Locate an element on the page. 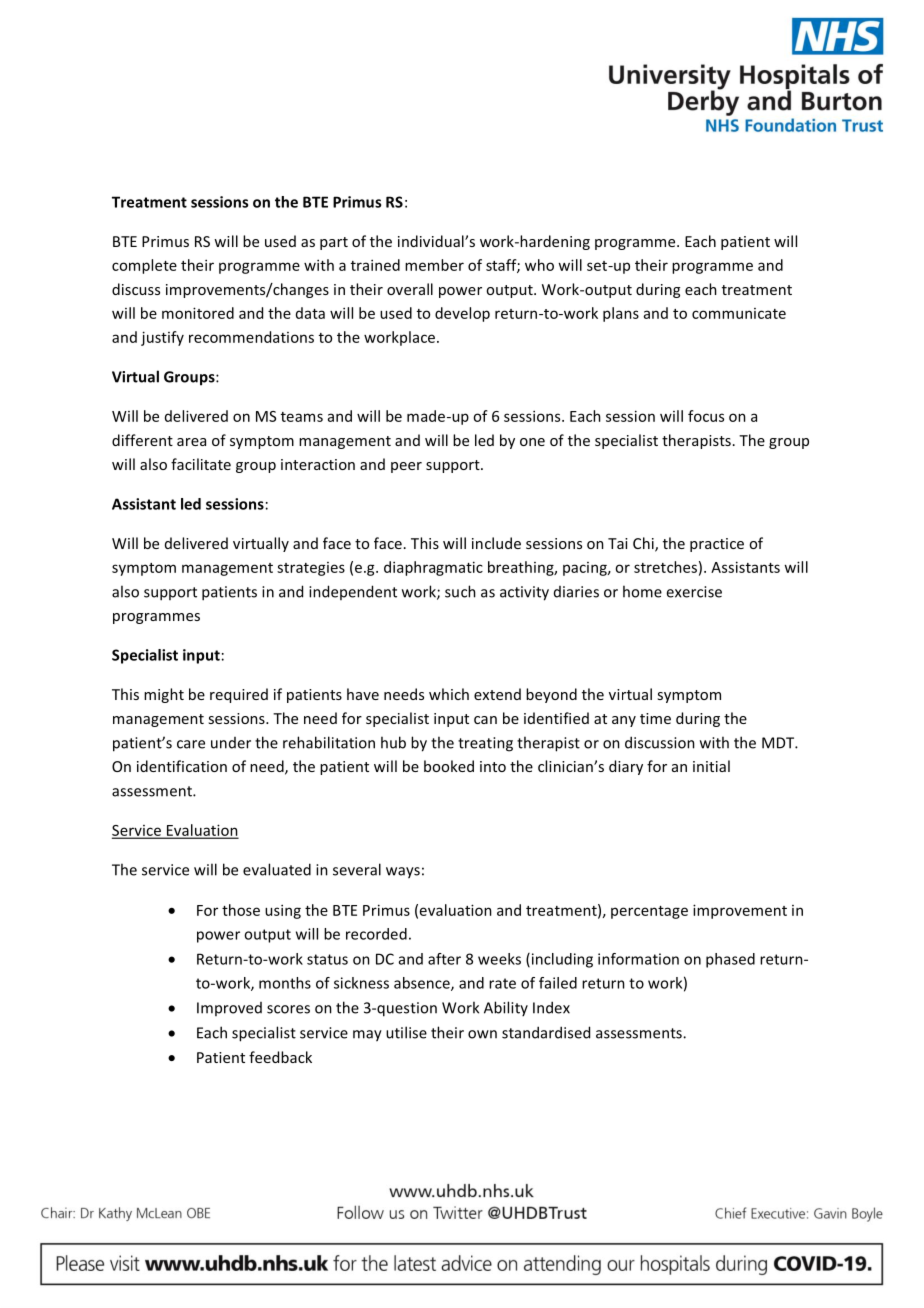  include is located at coordinates (496, 543).
